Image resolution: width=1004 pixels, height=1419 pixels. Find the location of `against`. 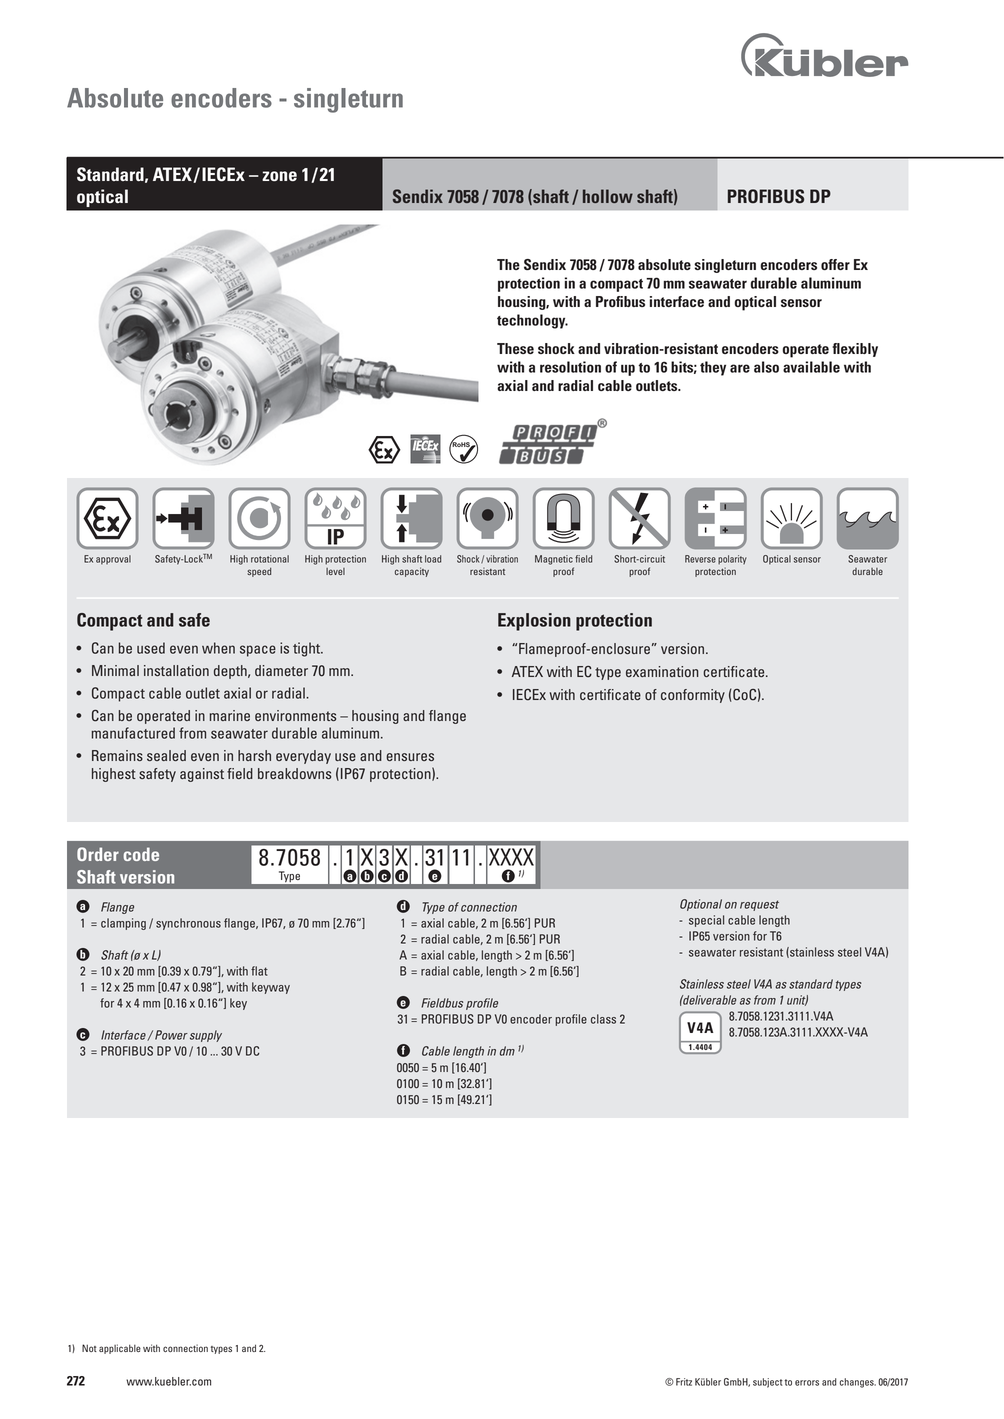

against is located at coordinates (202, 775).
